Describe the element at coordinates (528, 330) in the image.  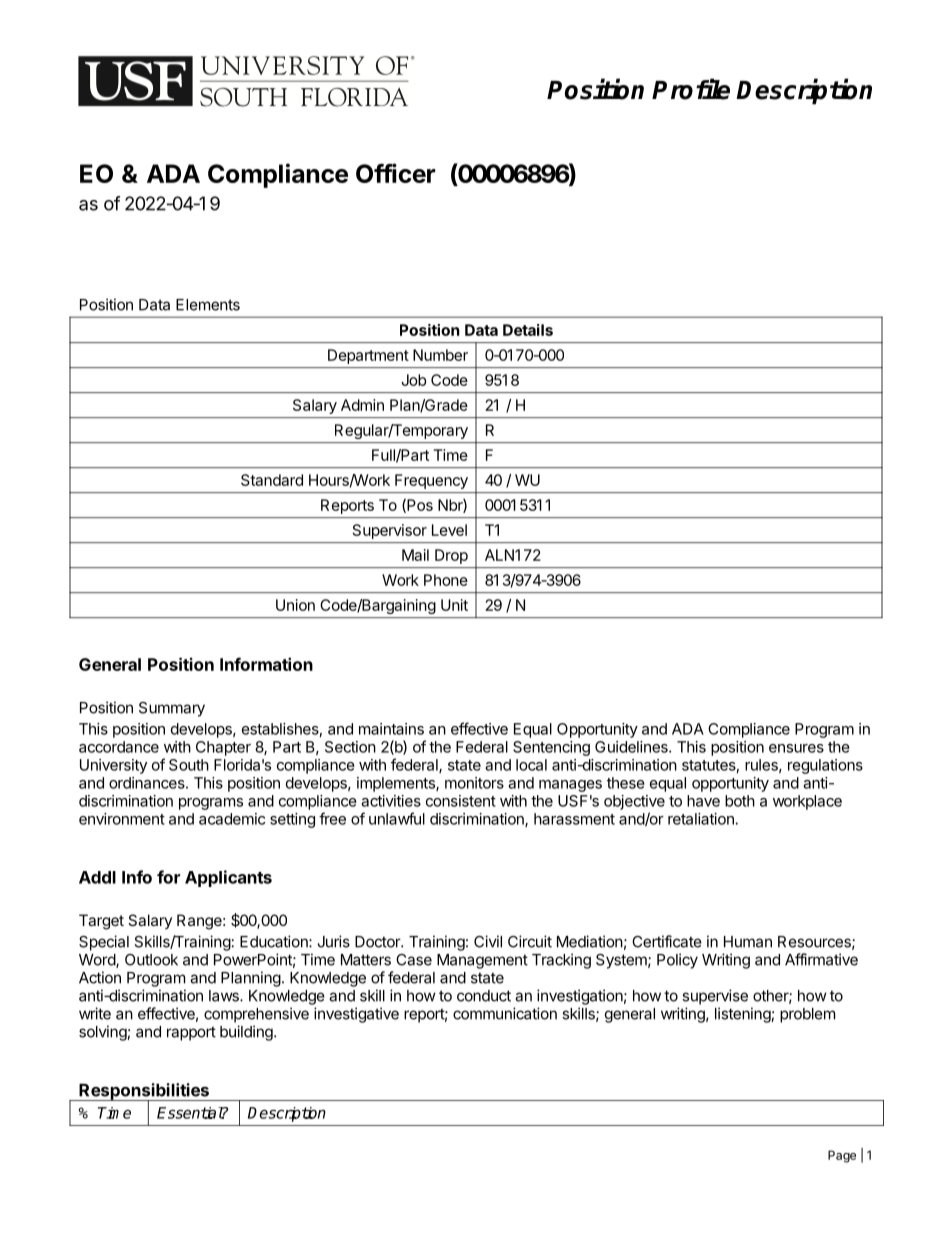
I see `Details` at that location.
